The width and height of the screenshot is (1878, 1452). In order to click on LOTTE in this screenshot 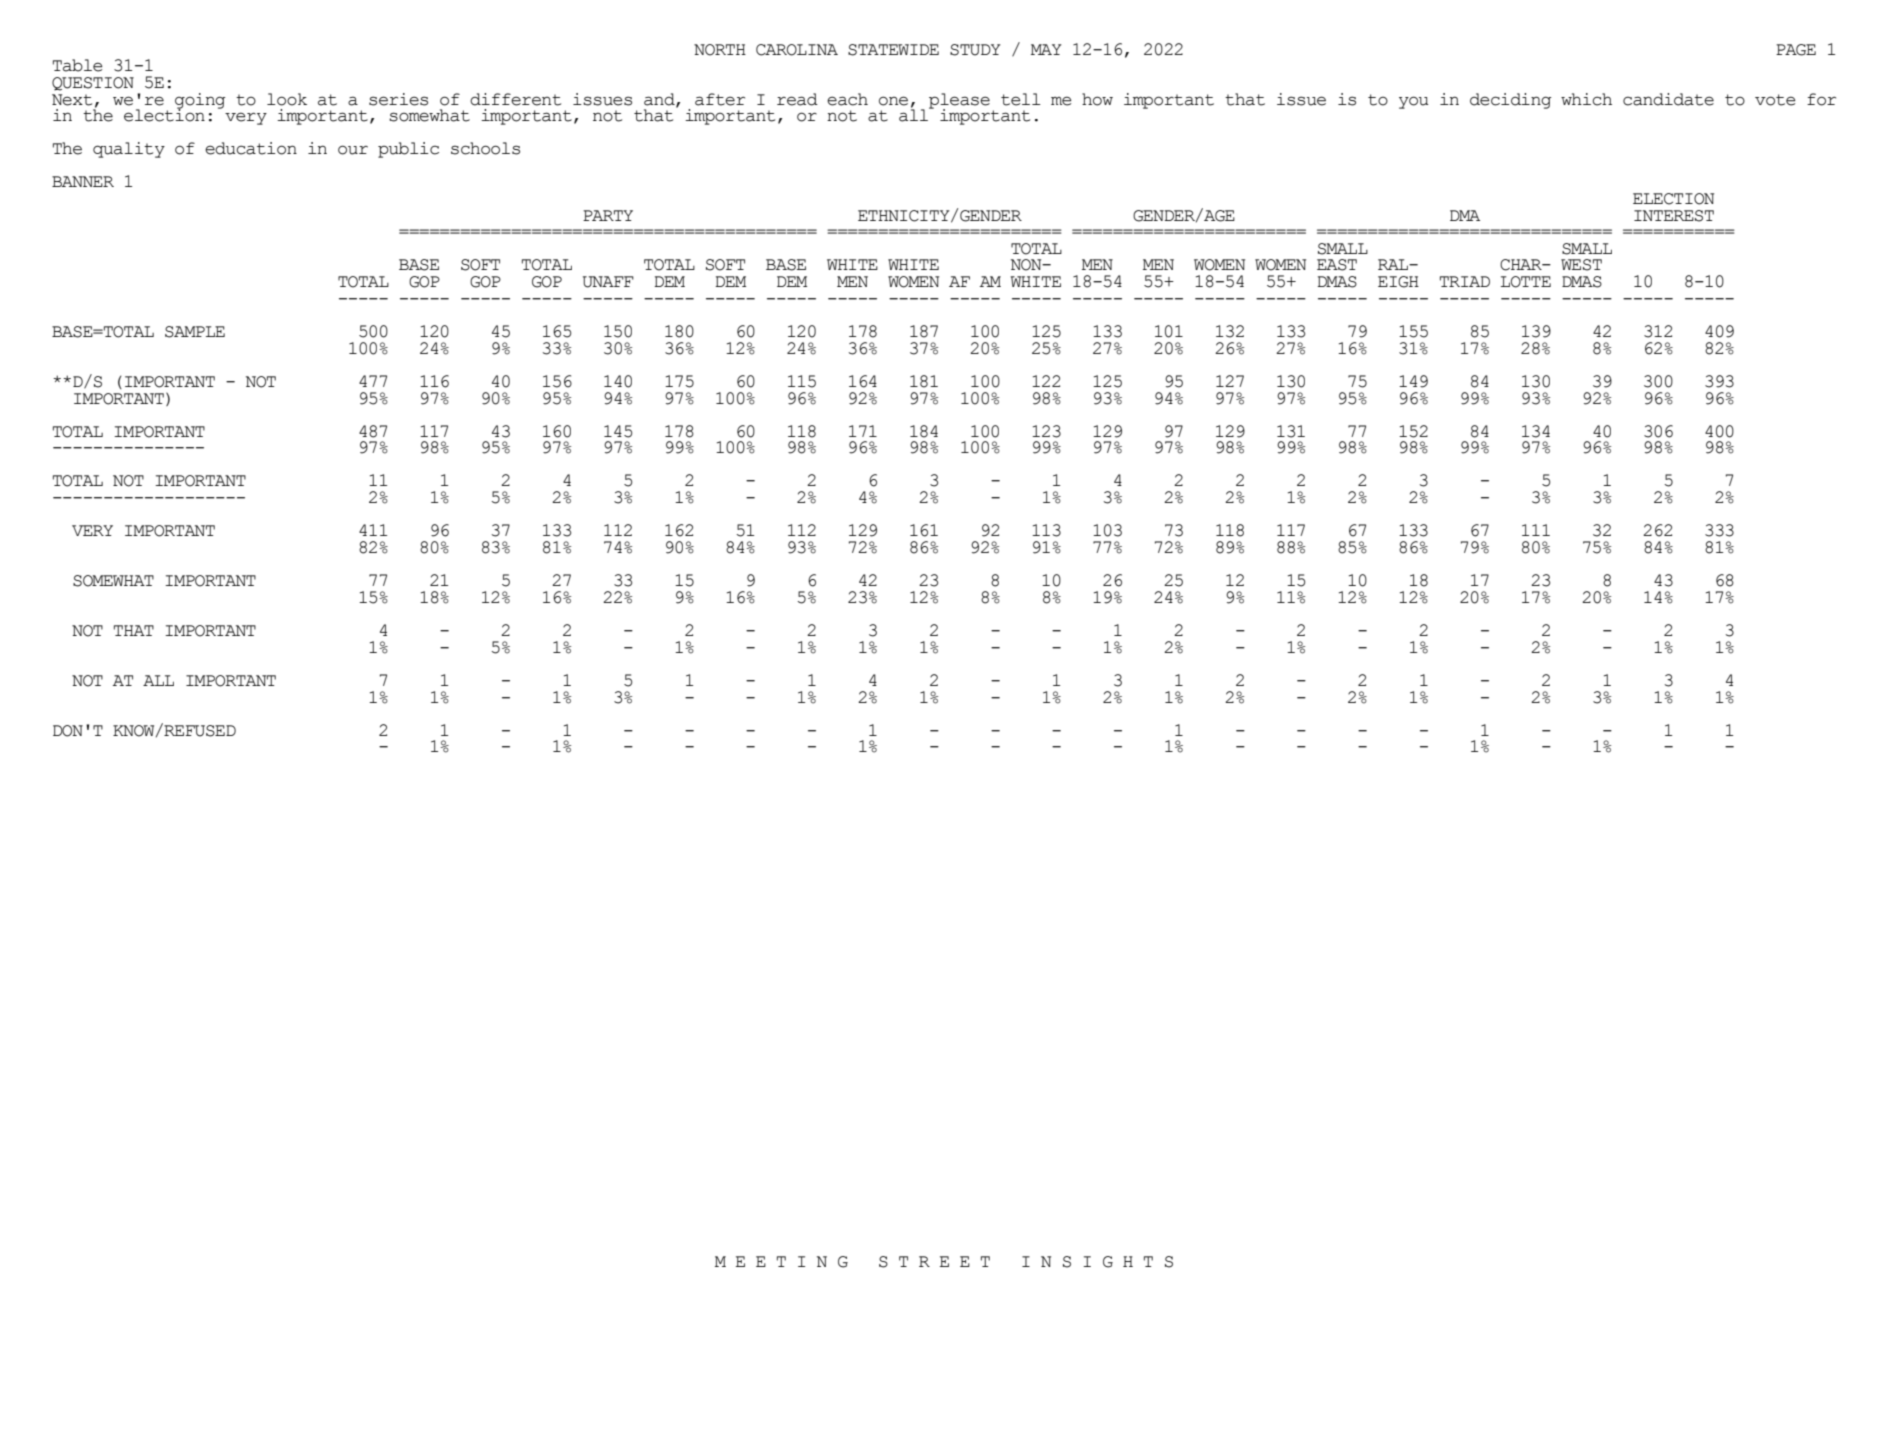, I will do `click(1526, 282)`.
